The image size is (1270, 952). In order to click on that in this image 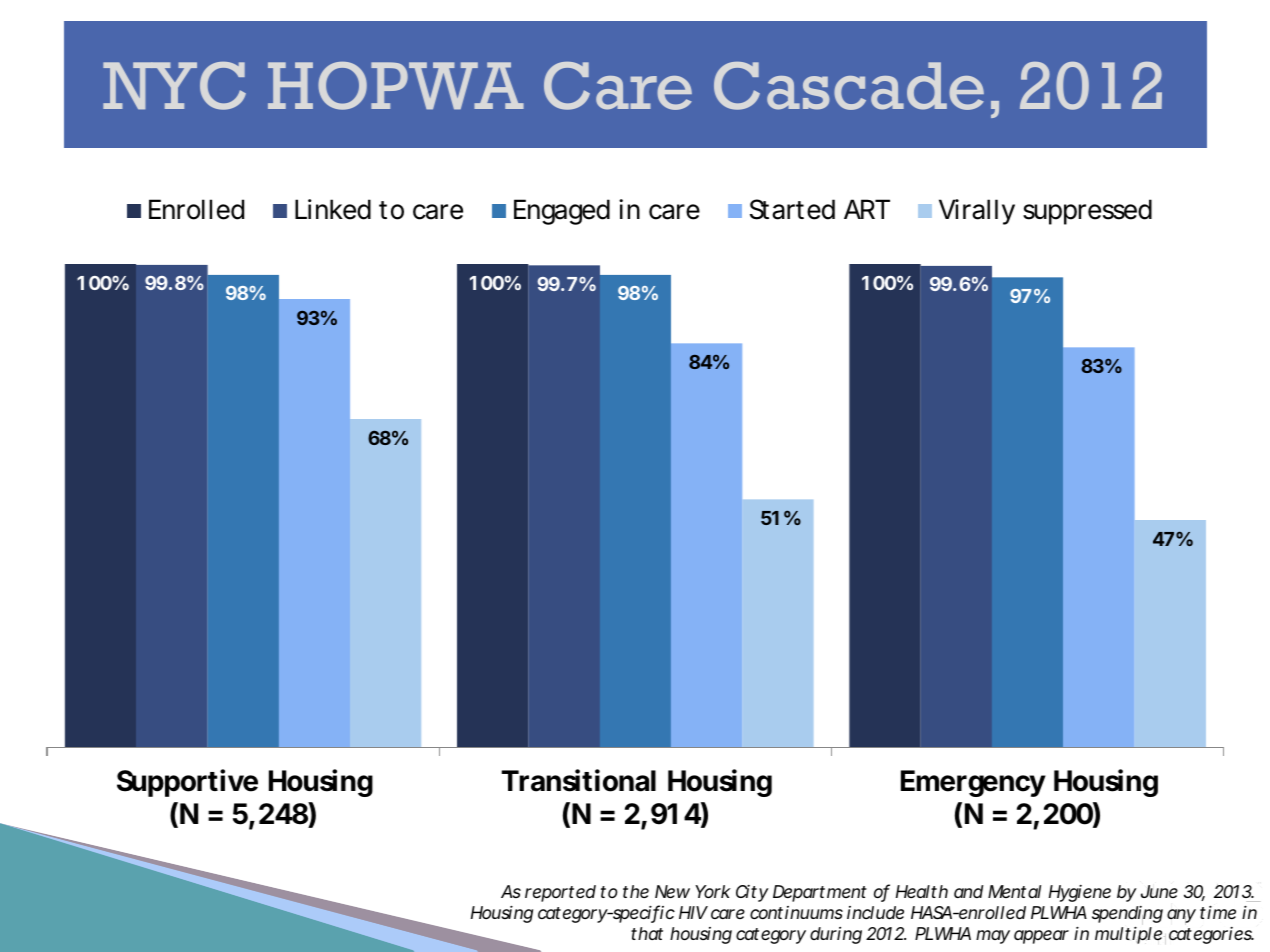, I will do `click(647, 933)`.
